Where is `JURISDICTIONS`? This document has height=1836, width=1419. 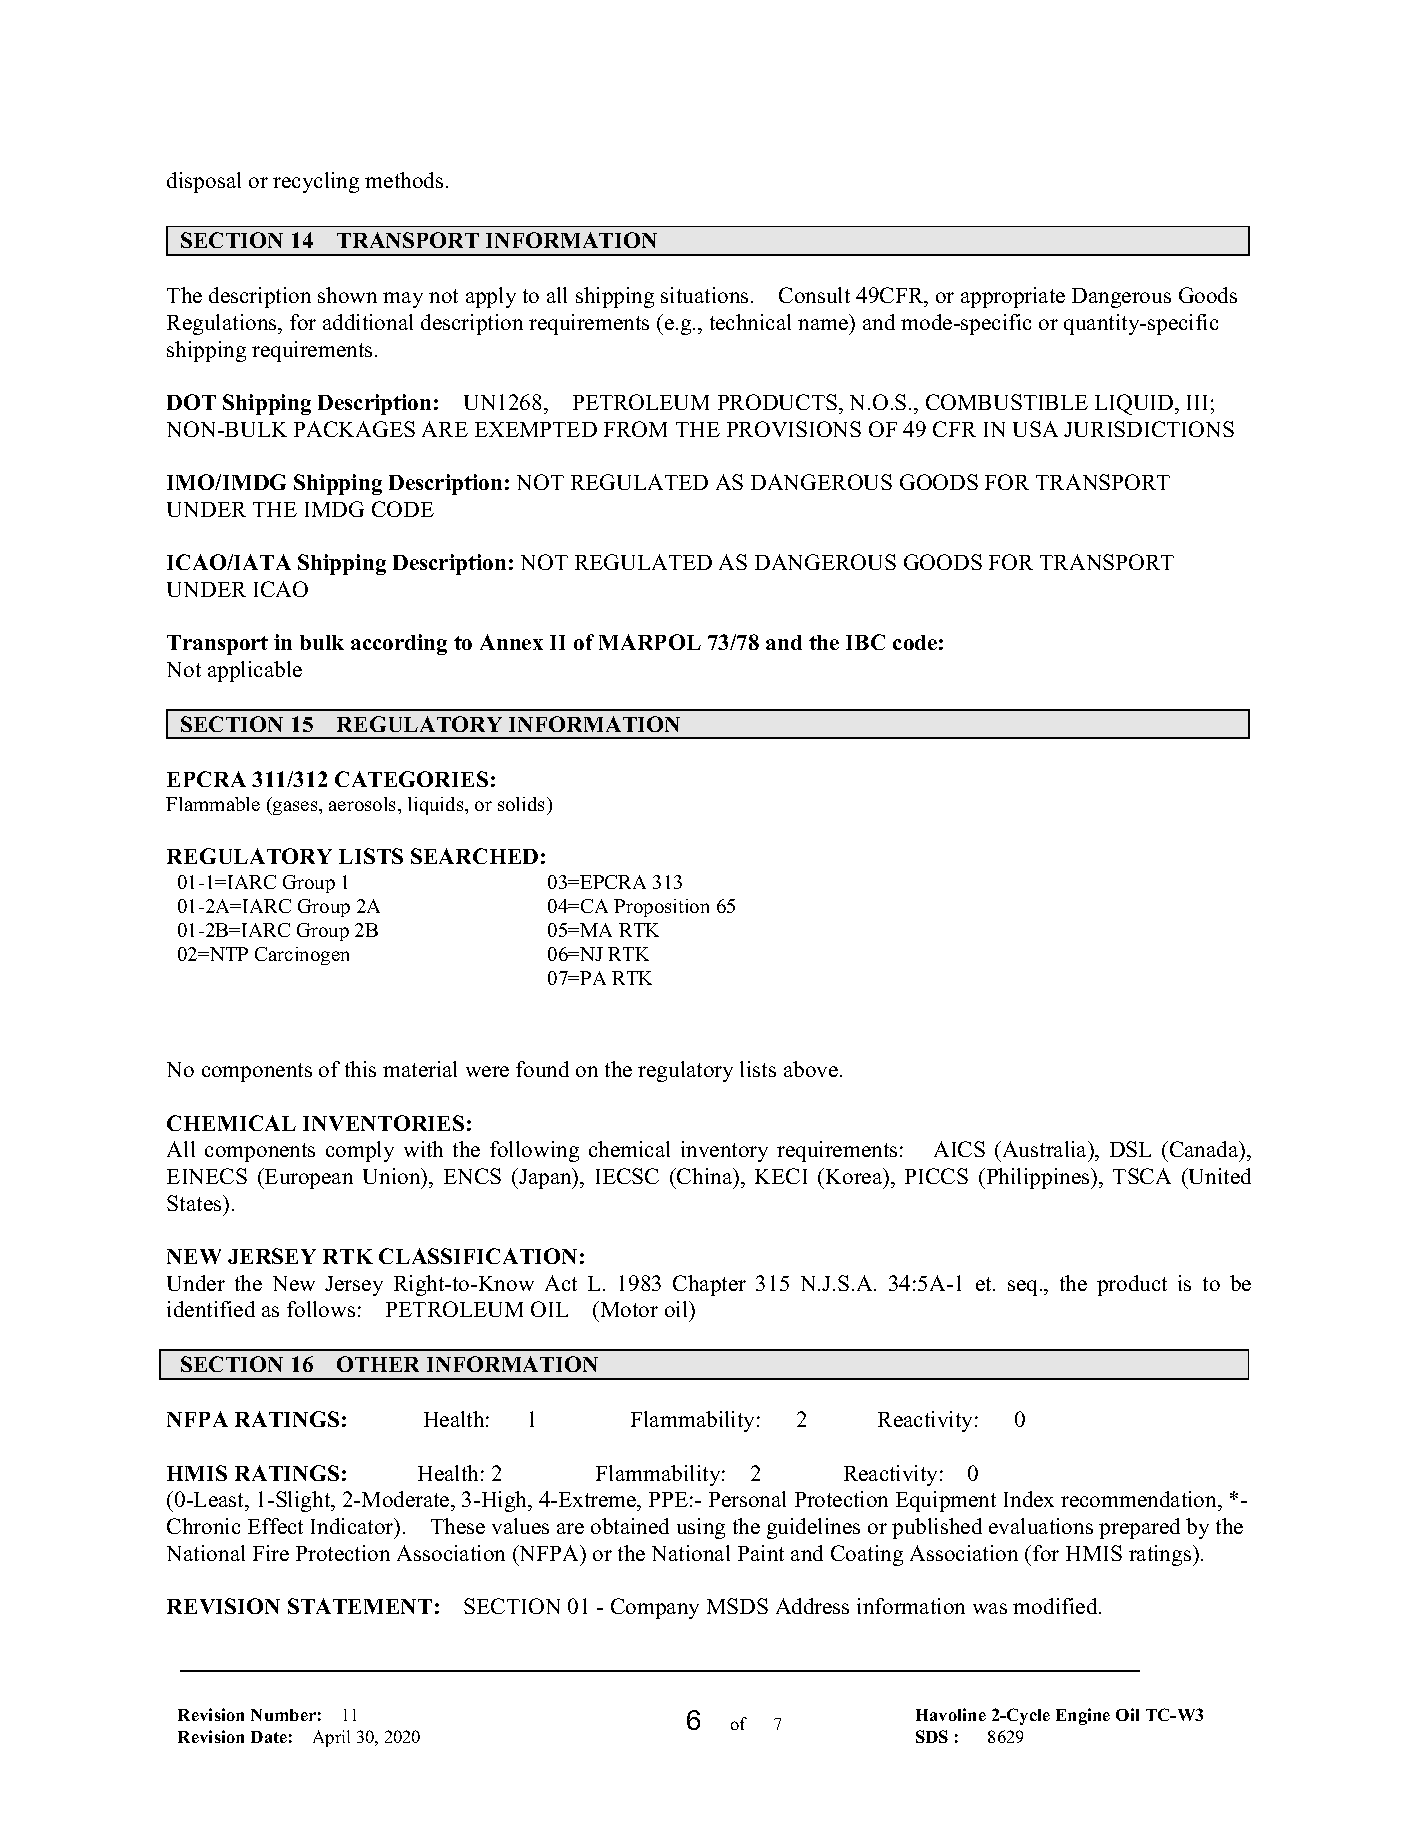
JURISDICTIONS is located at coordinates (1149, 429).
